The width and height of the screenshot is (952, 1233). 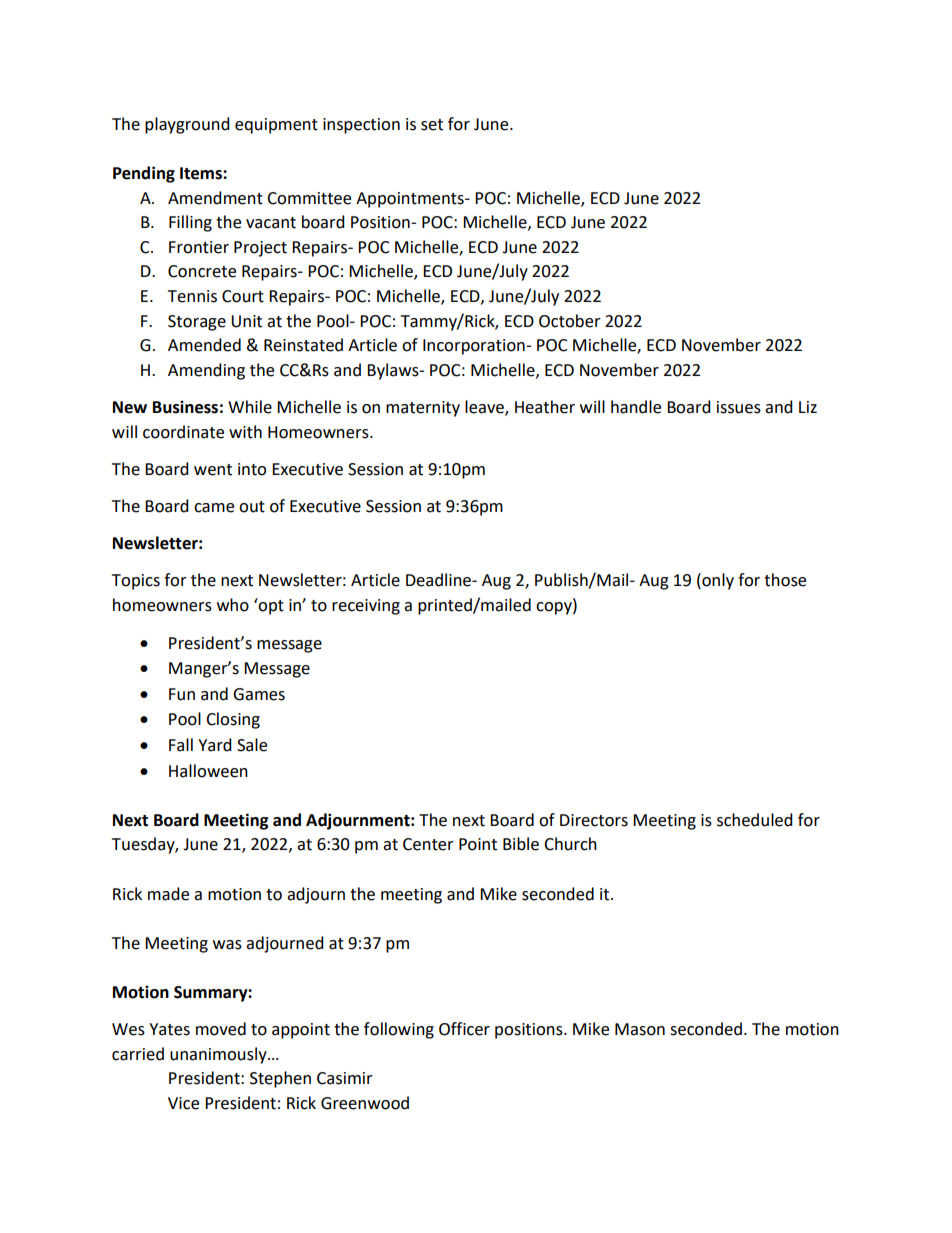 I want to click on made, so click(x=168, y=894).
